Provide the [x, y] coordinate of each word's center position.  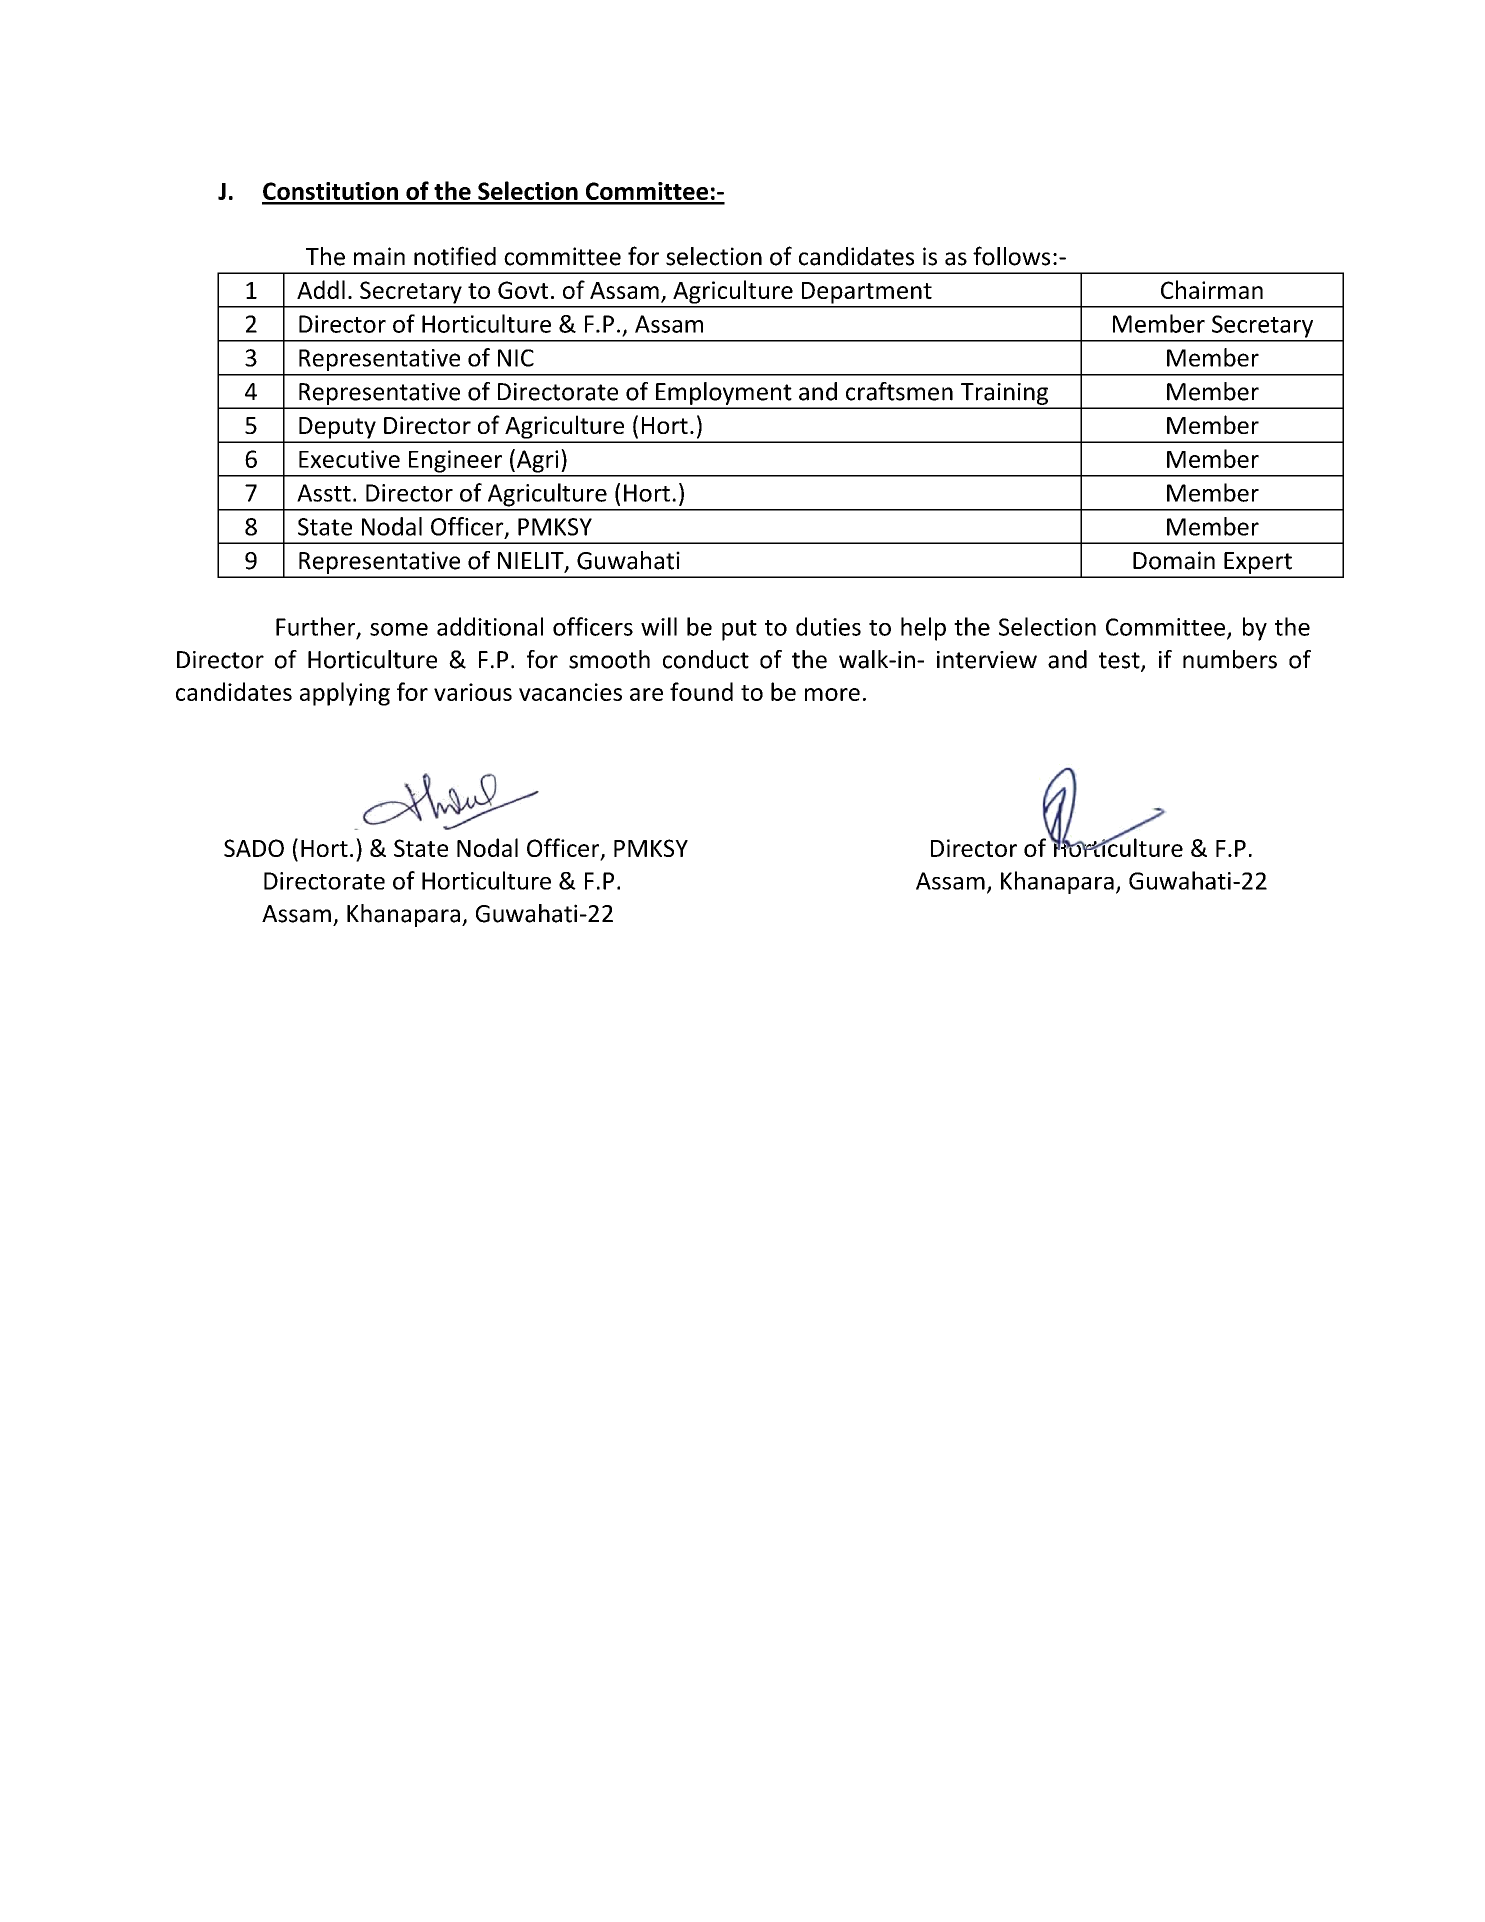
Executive [349, 459]
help [923, 629]
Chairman [1212, 289]
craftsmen [899, 391]
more [832, 694]
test [1120, 661]
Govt [523, 290]
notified [455, 256]
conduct [706, 659]
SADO [254, 848]
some [399, 629]
